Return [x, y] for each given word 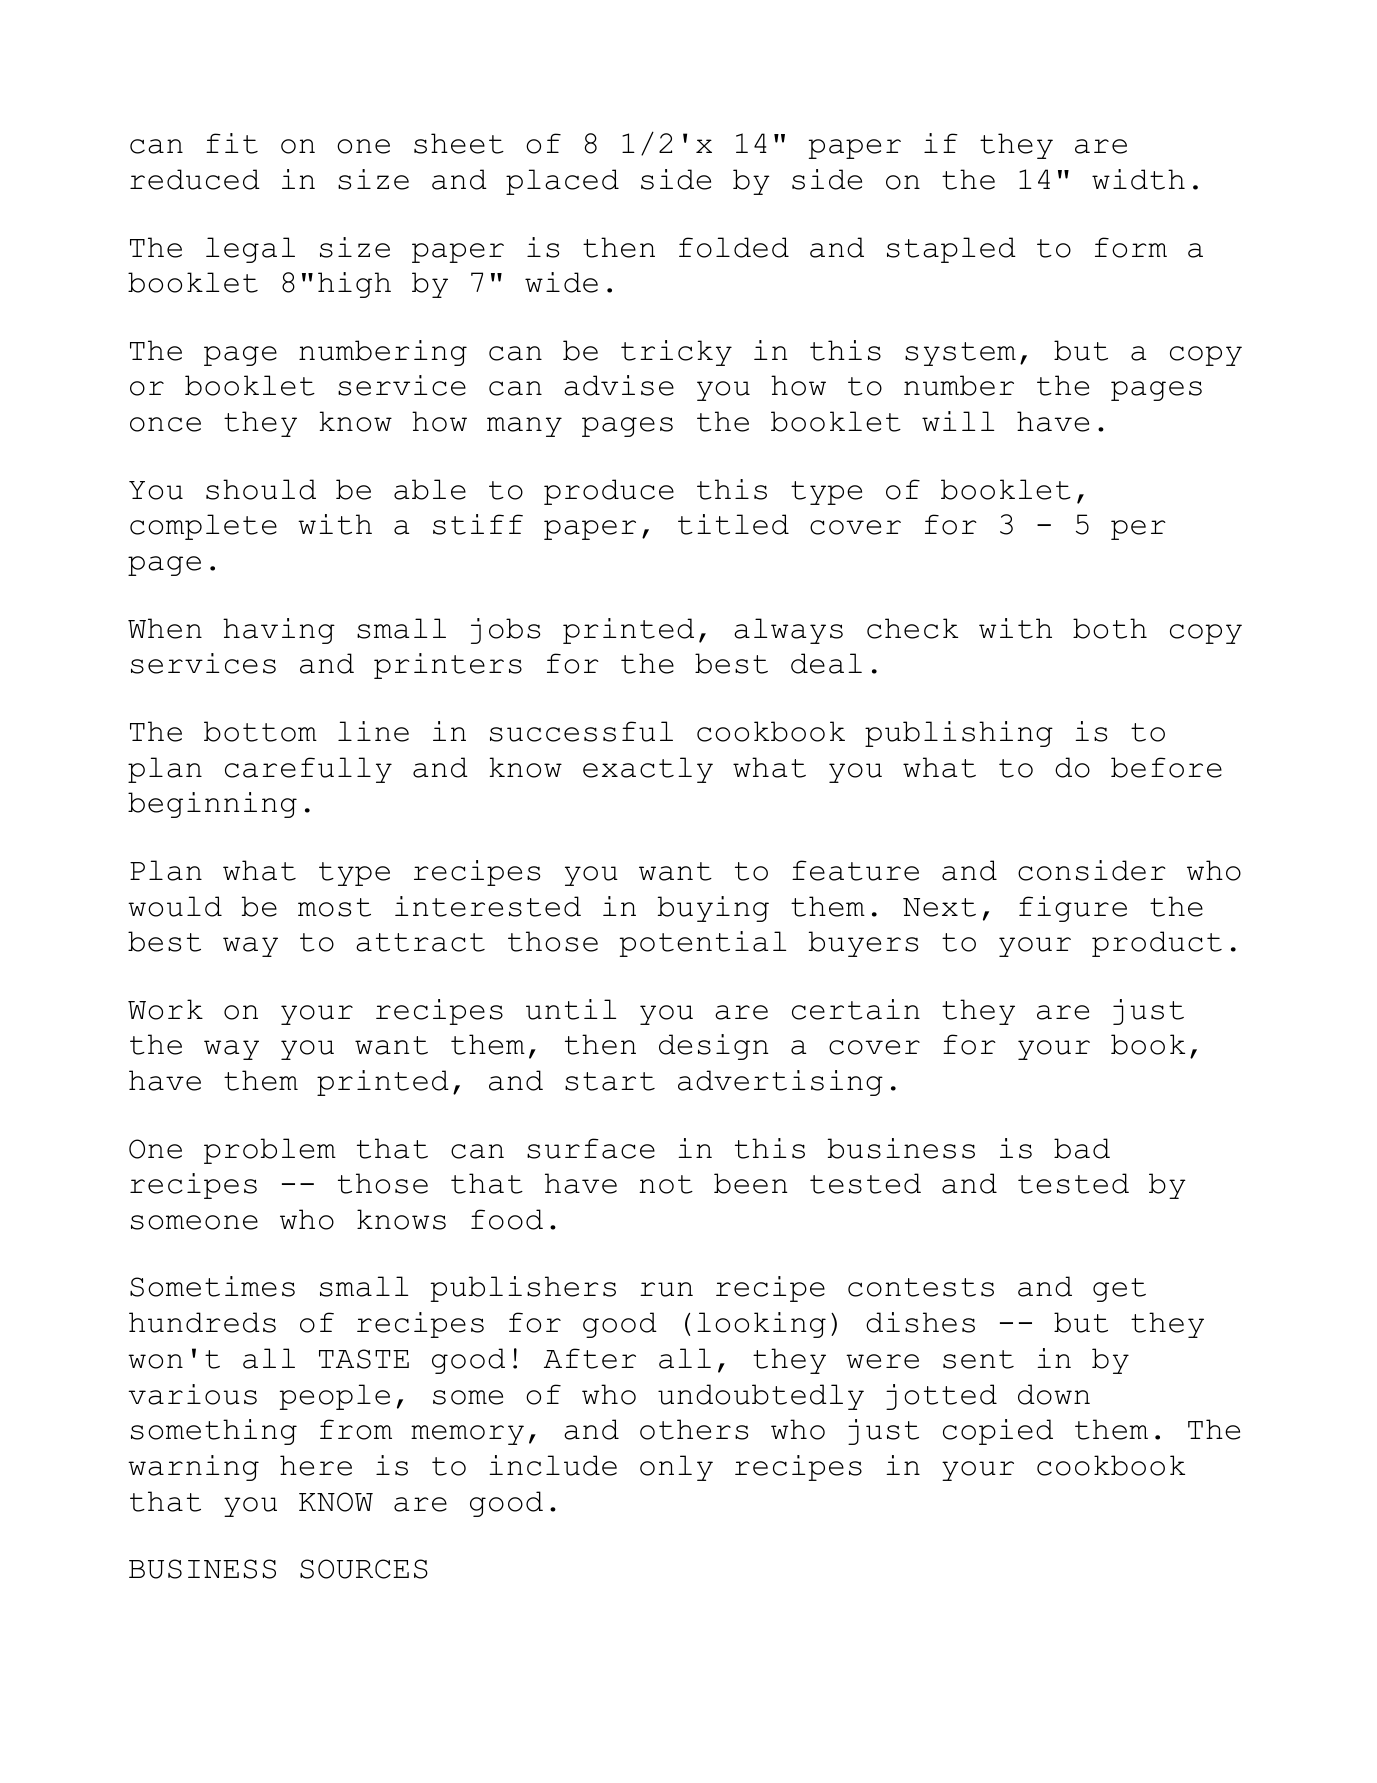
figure [1073, 909]
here [316, 1465]
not [666, 1184]
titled [733, 524]
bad [1082, 1148]
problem [270, 1151]
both [1110, 628]
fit [232, 143]
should [261, 489]
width [1138, 179]
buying [713, 909]
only [676, 1468]
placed [562, 182]
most [334, 907]
